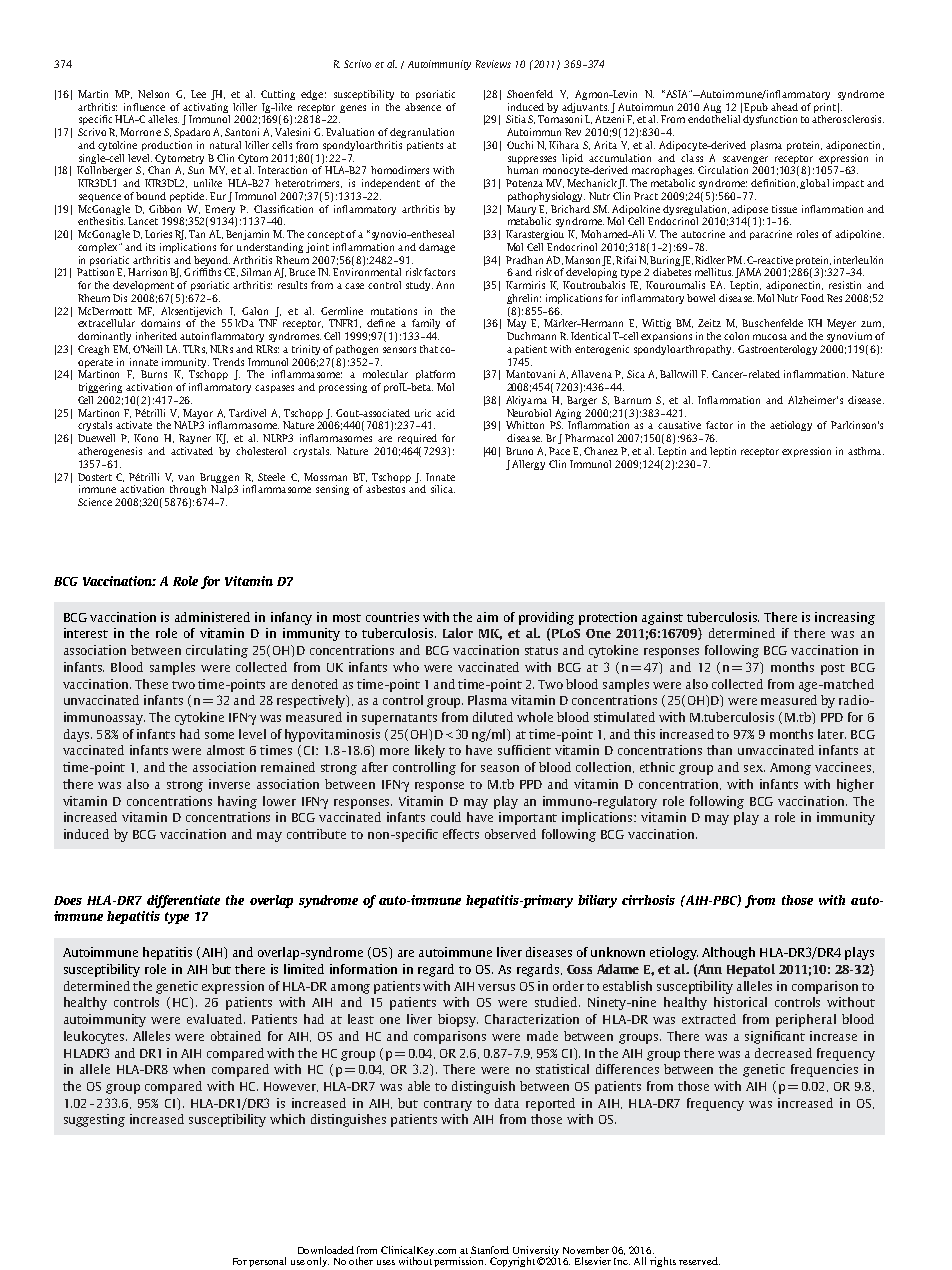 The width and height of the screenshot is (952, 1270). I want to click on absence, so click(423, 107).
